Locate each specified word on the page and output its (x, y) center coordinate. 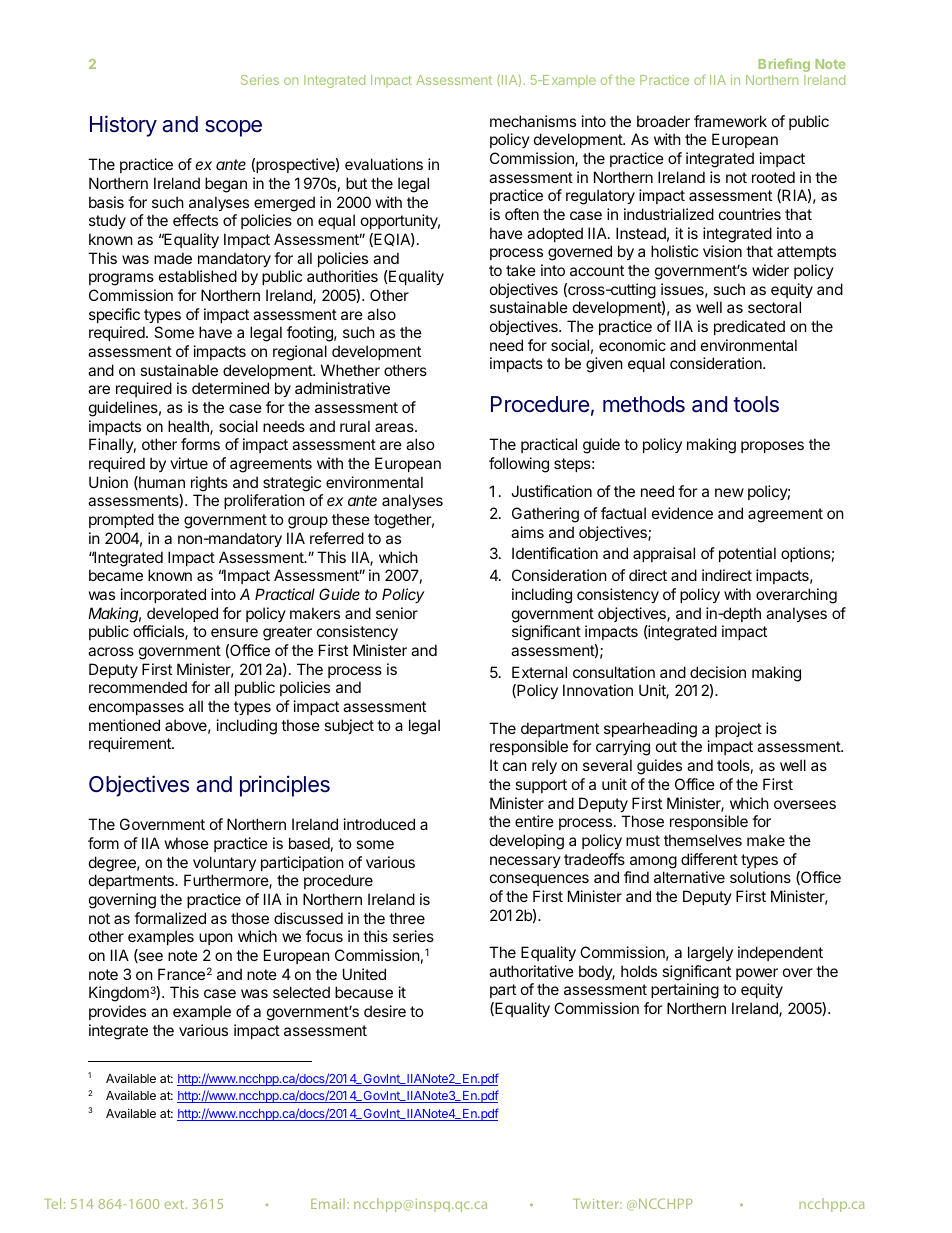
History (123, 126)
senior (397, 613)
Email (328, 1203)
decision (718, 672)
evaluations (384, 164)
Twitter (597, 1204)
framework (730, 121)
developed (182, 614)
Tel (52, 1203)
